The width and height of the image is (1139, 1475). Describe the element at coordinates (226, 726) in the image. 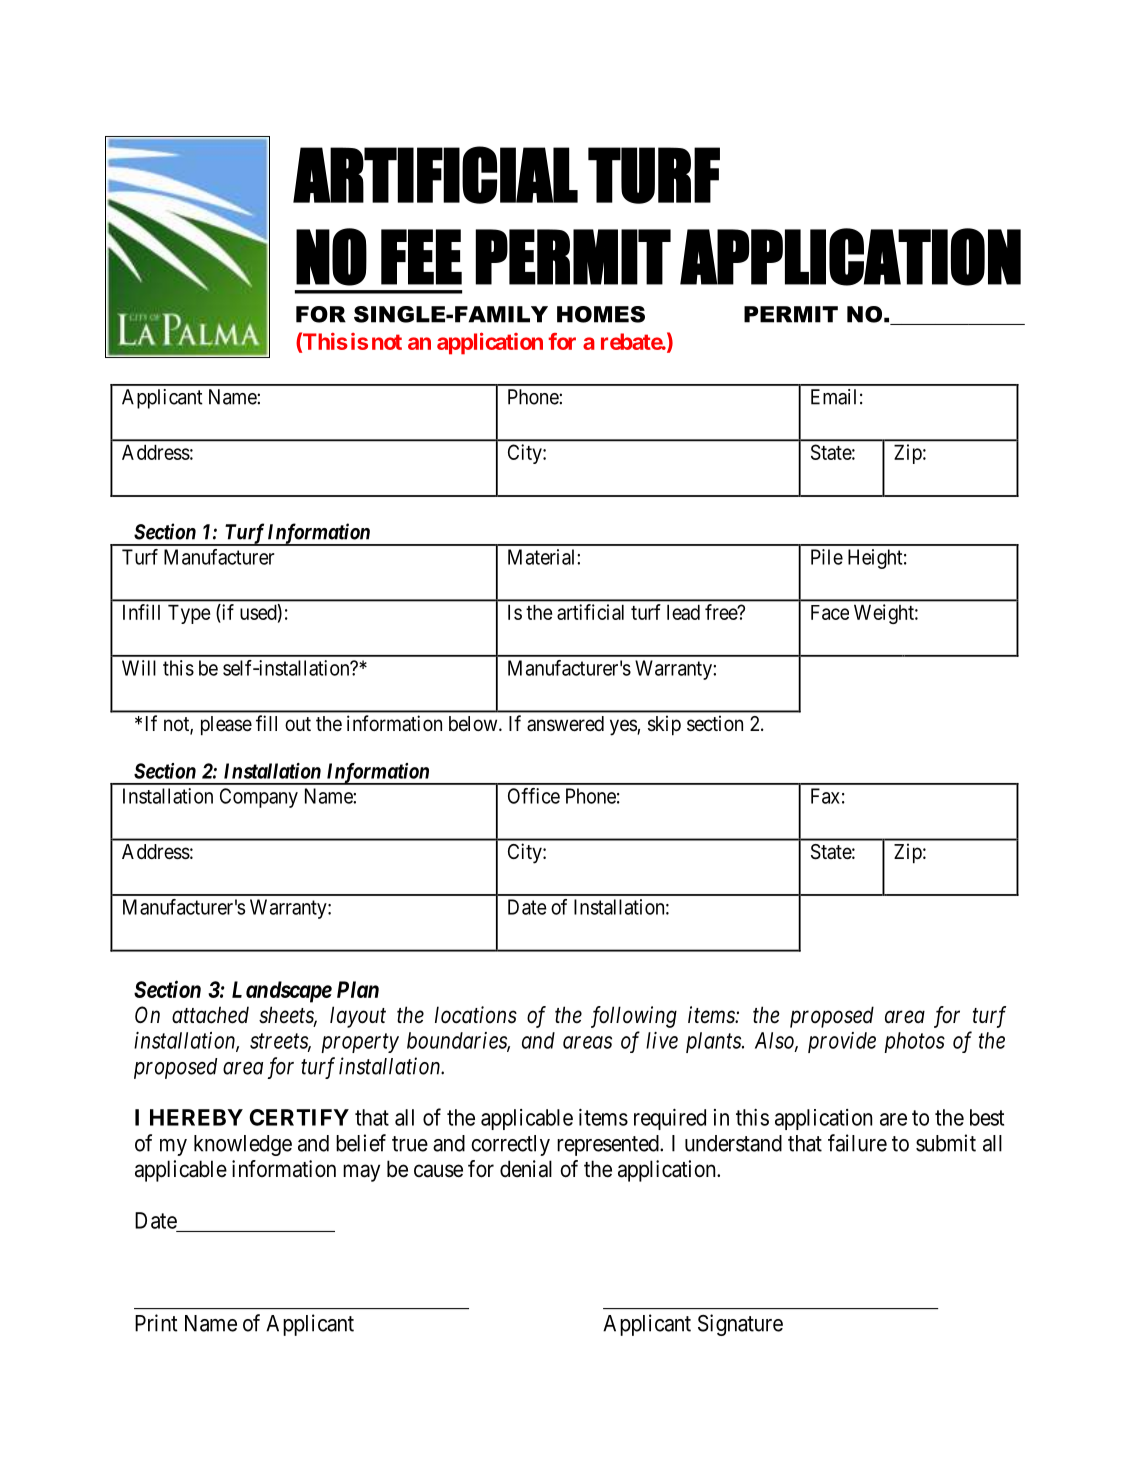

I see `please` at that location.
